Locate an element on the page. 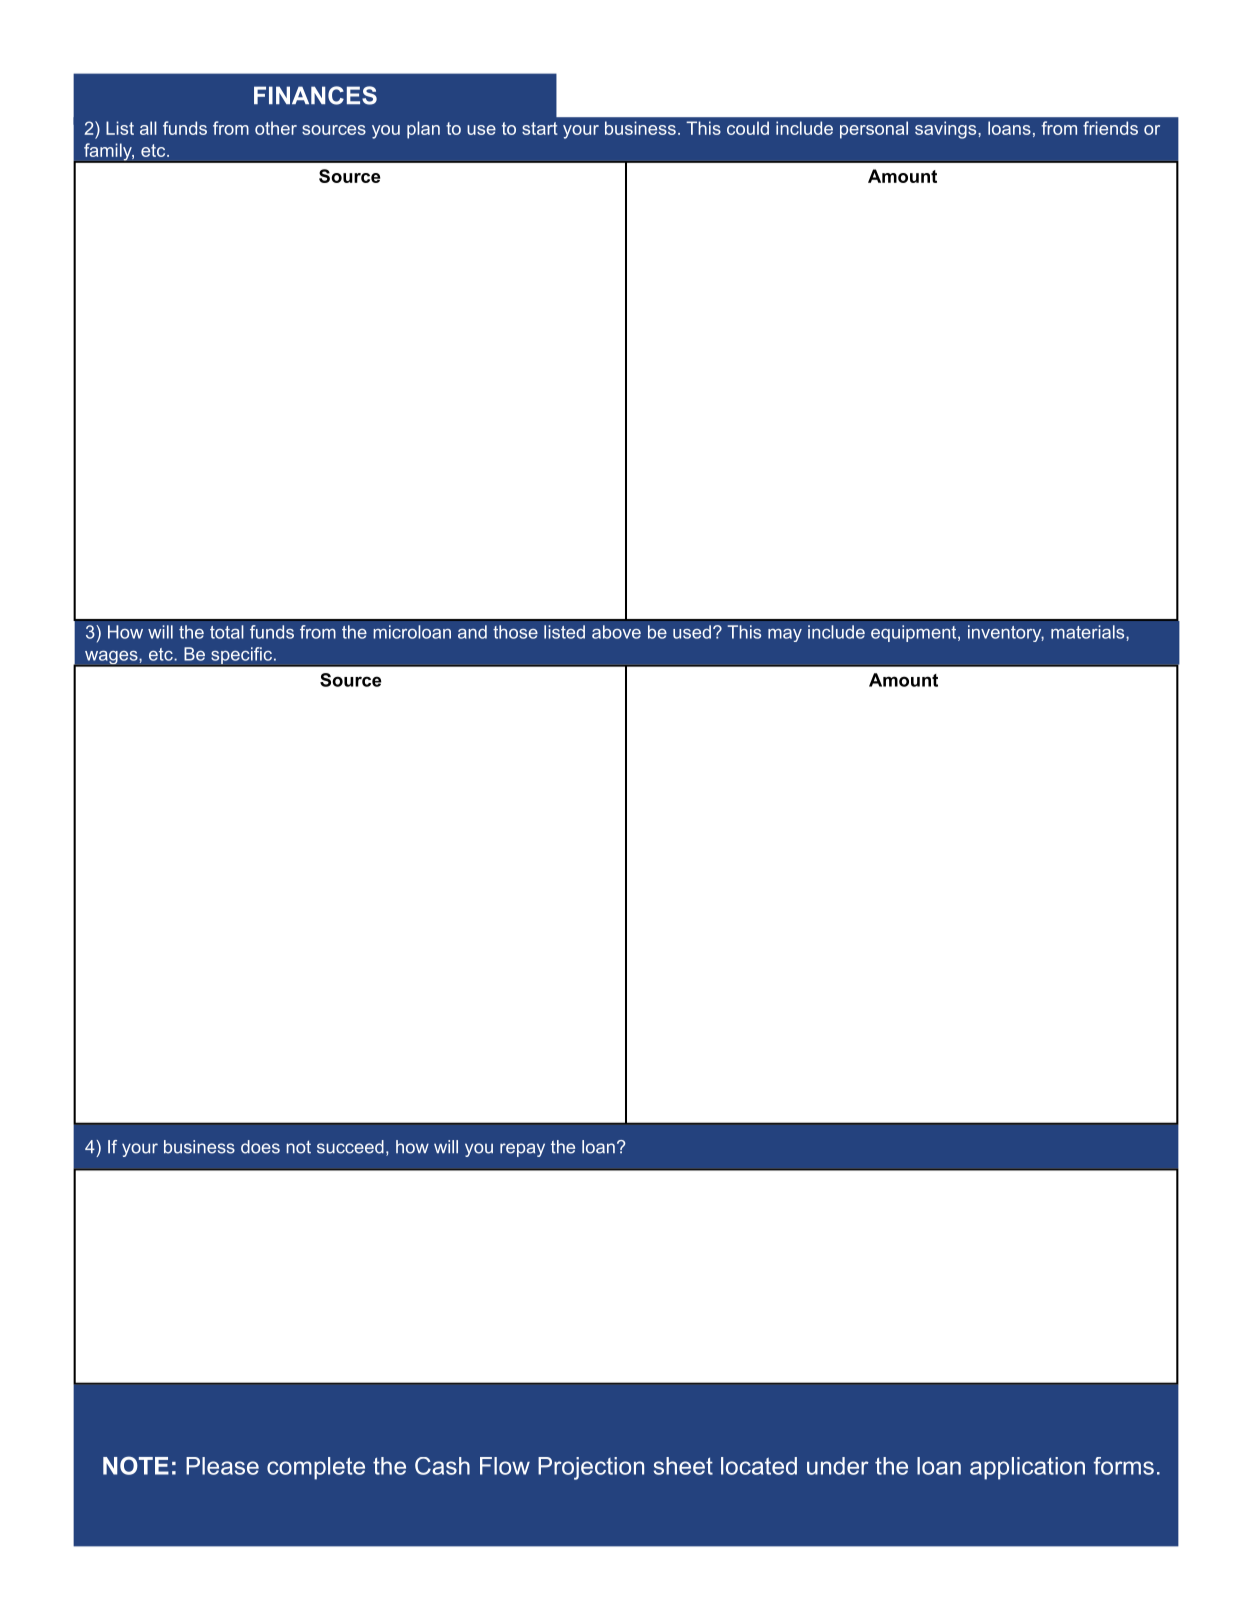  savings is located at coordinates (947, 130).
